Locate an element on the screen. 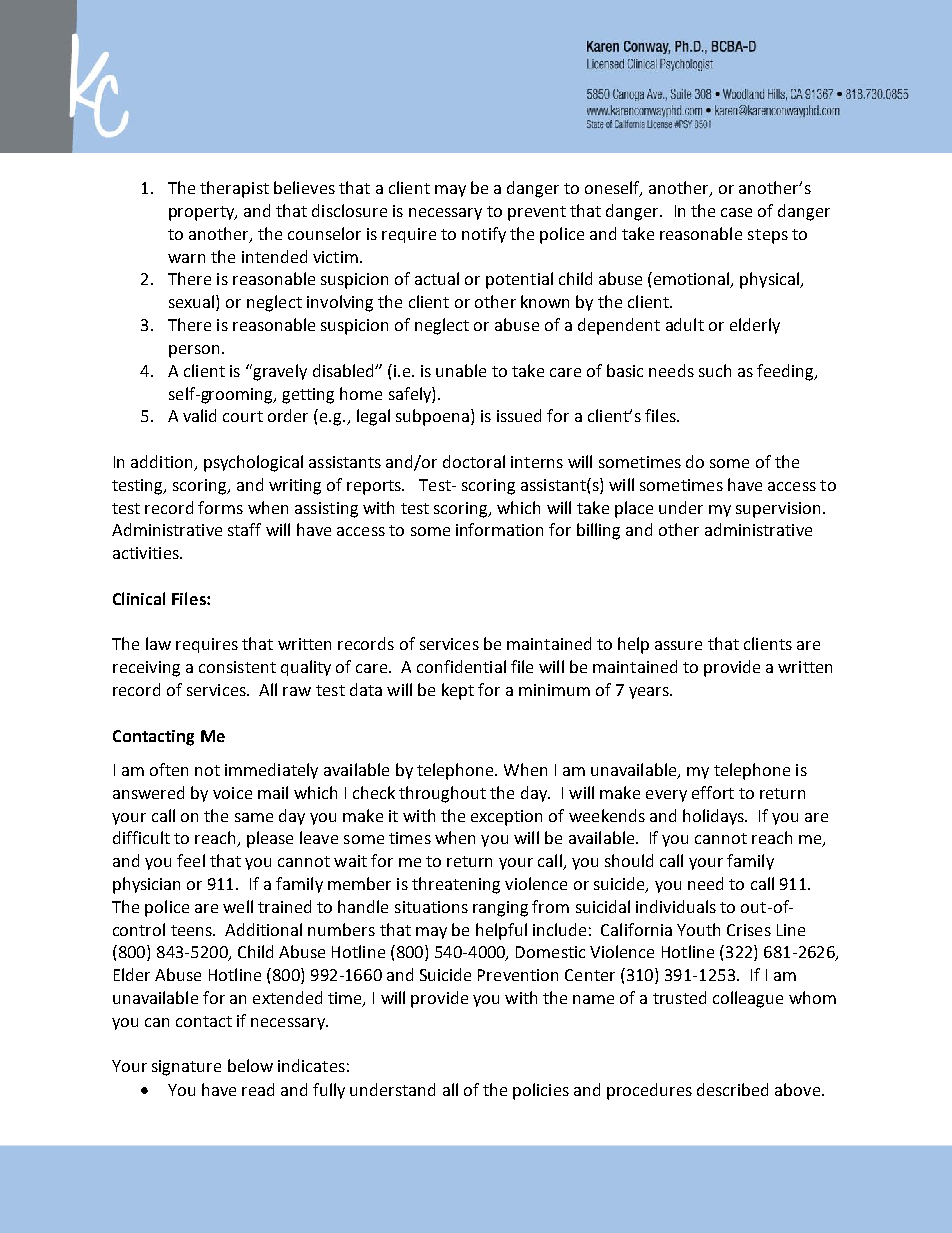 The width and height of the screenshot is (952, 1233). therapist is located at coordinates (234, 189).
